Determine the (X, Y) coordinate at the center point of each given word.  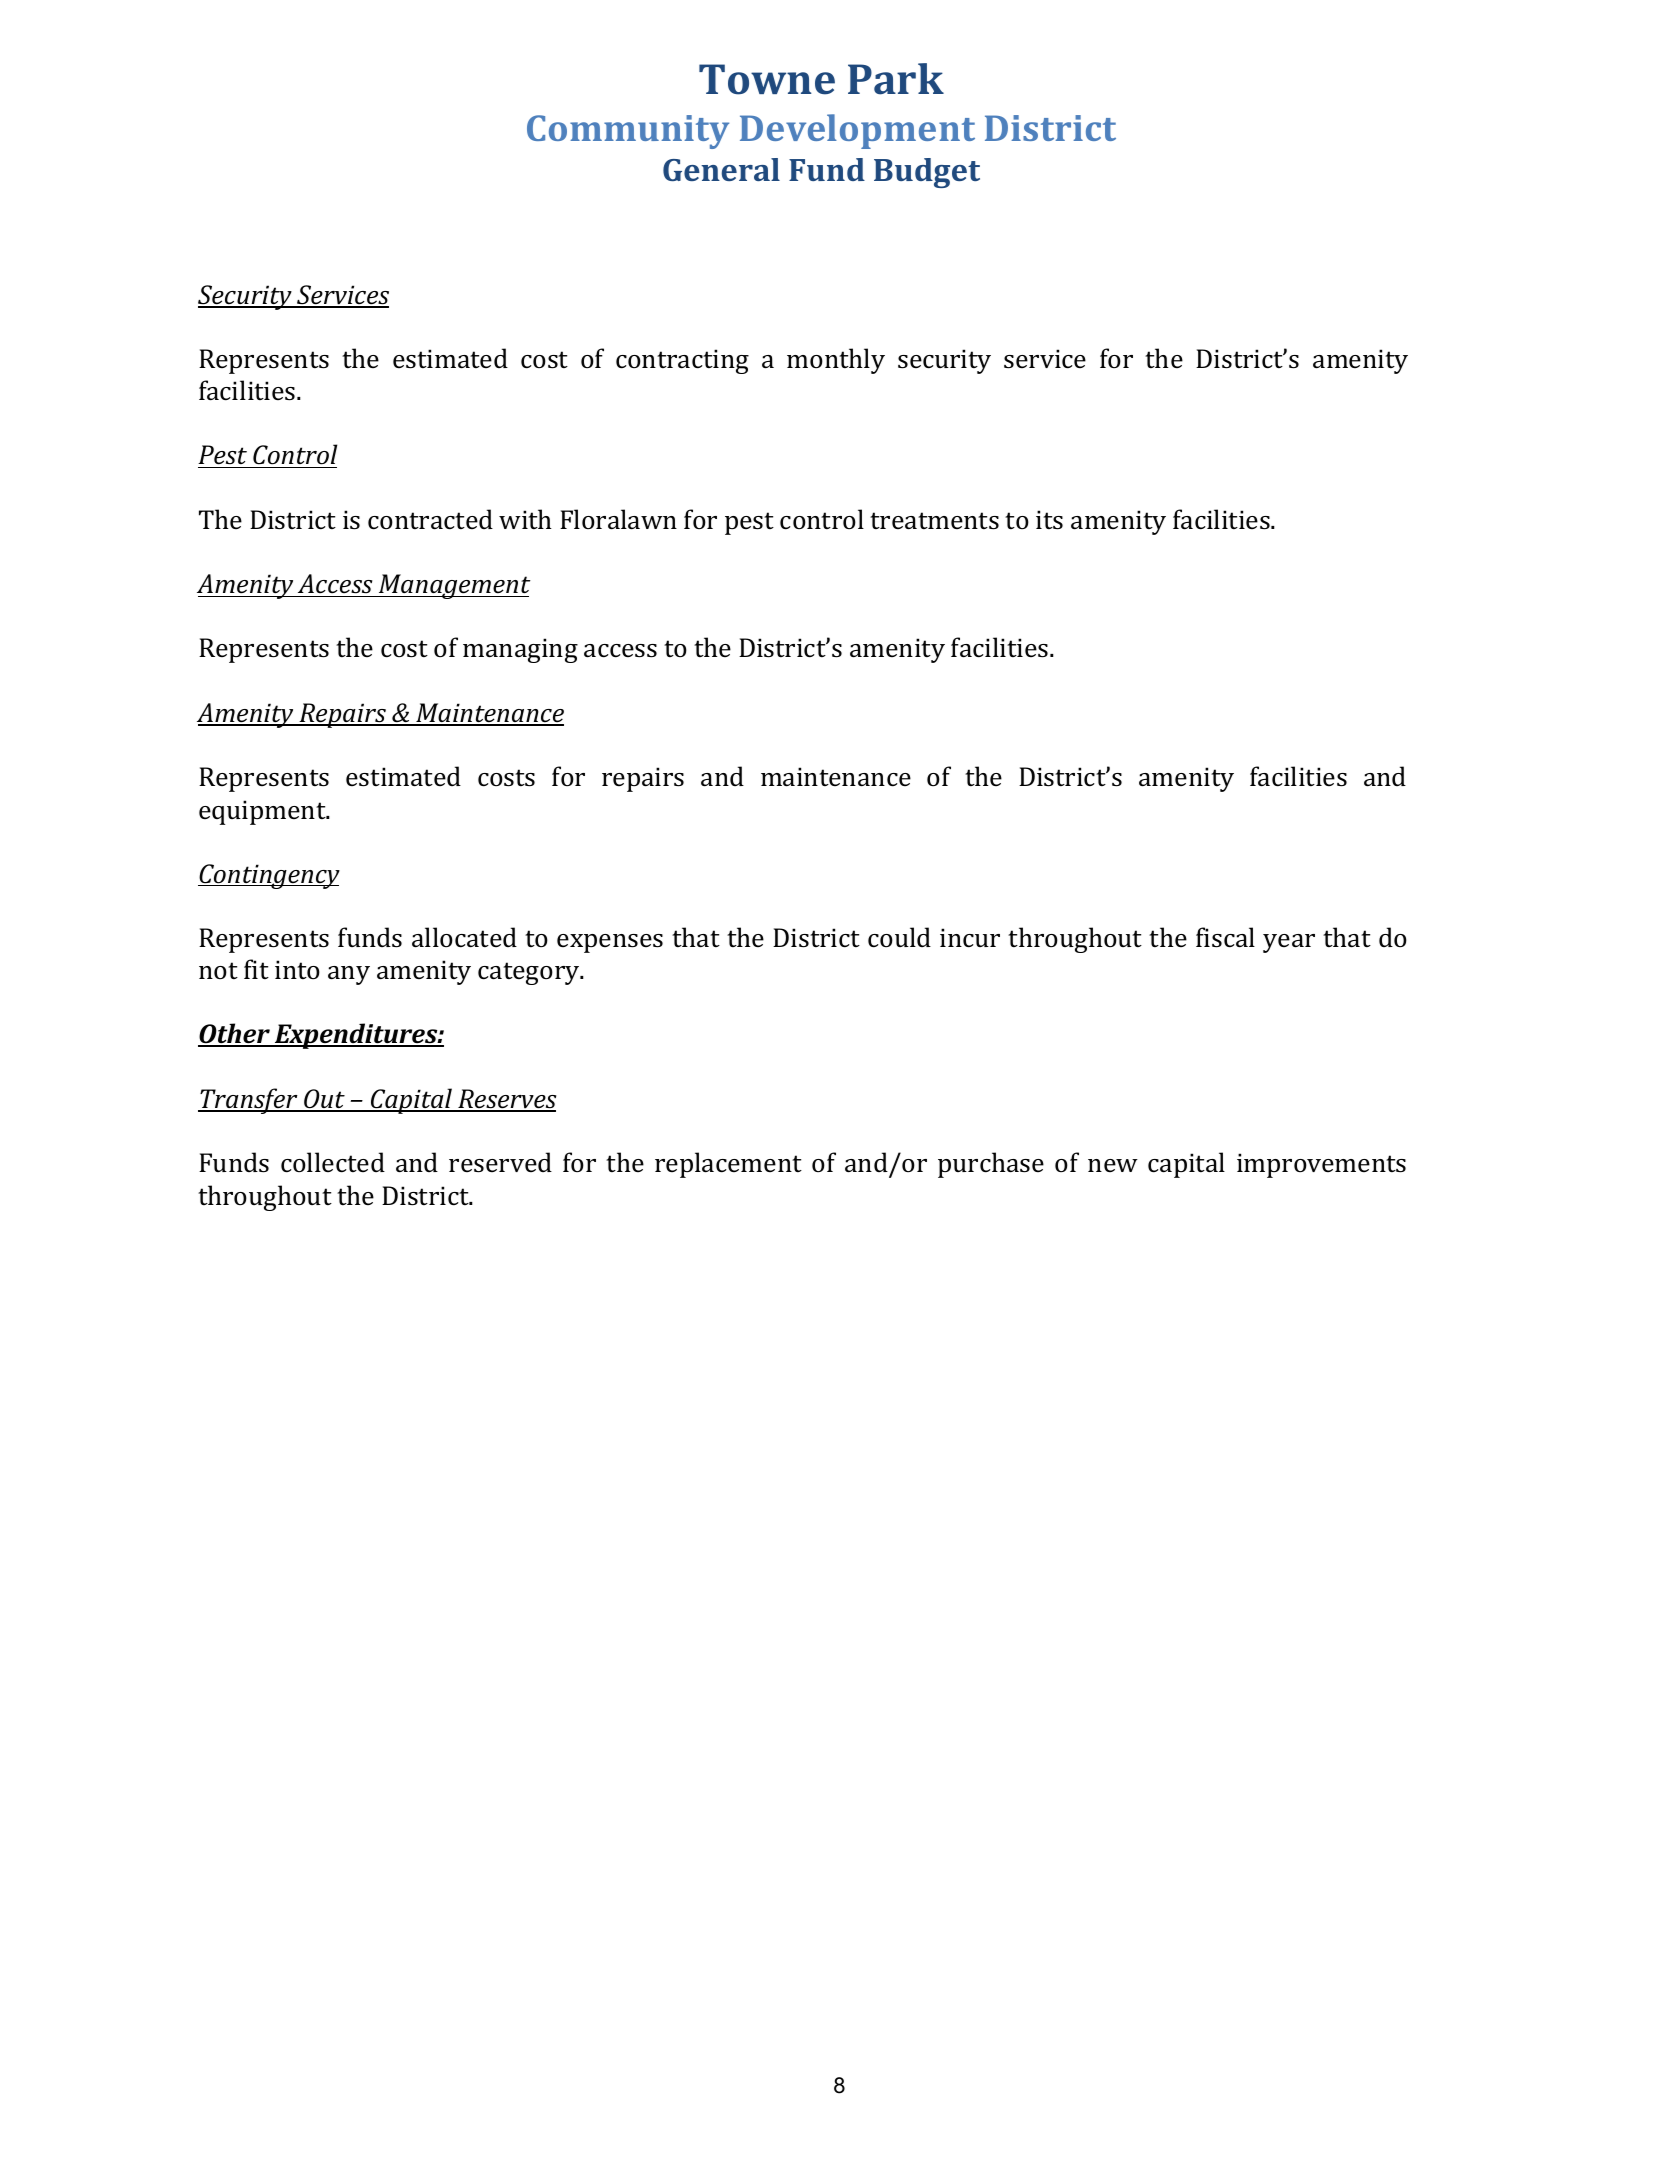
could (899, 937)
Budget (927, 173)
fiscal (1225, 937)
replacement (728, 1165)
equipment (263, 812)
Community (628, 132)
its (1049, 520)
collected (333, 1162)
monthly (836, 361)
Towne (767, 79)
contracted (430, 519)
